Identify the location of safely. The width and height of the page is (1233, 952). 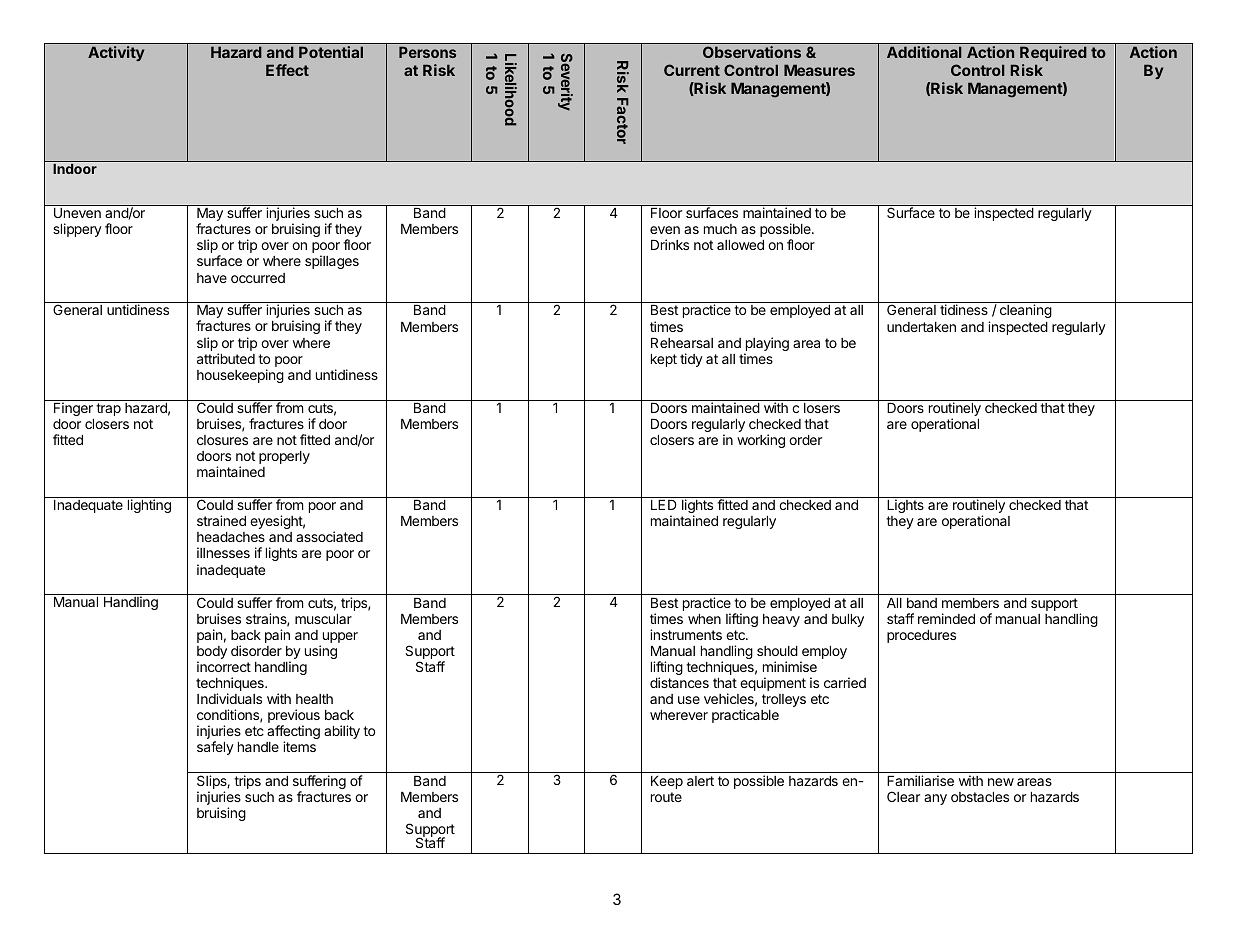
(215, 748).
